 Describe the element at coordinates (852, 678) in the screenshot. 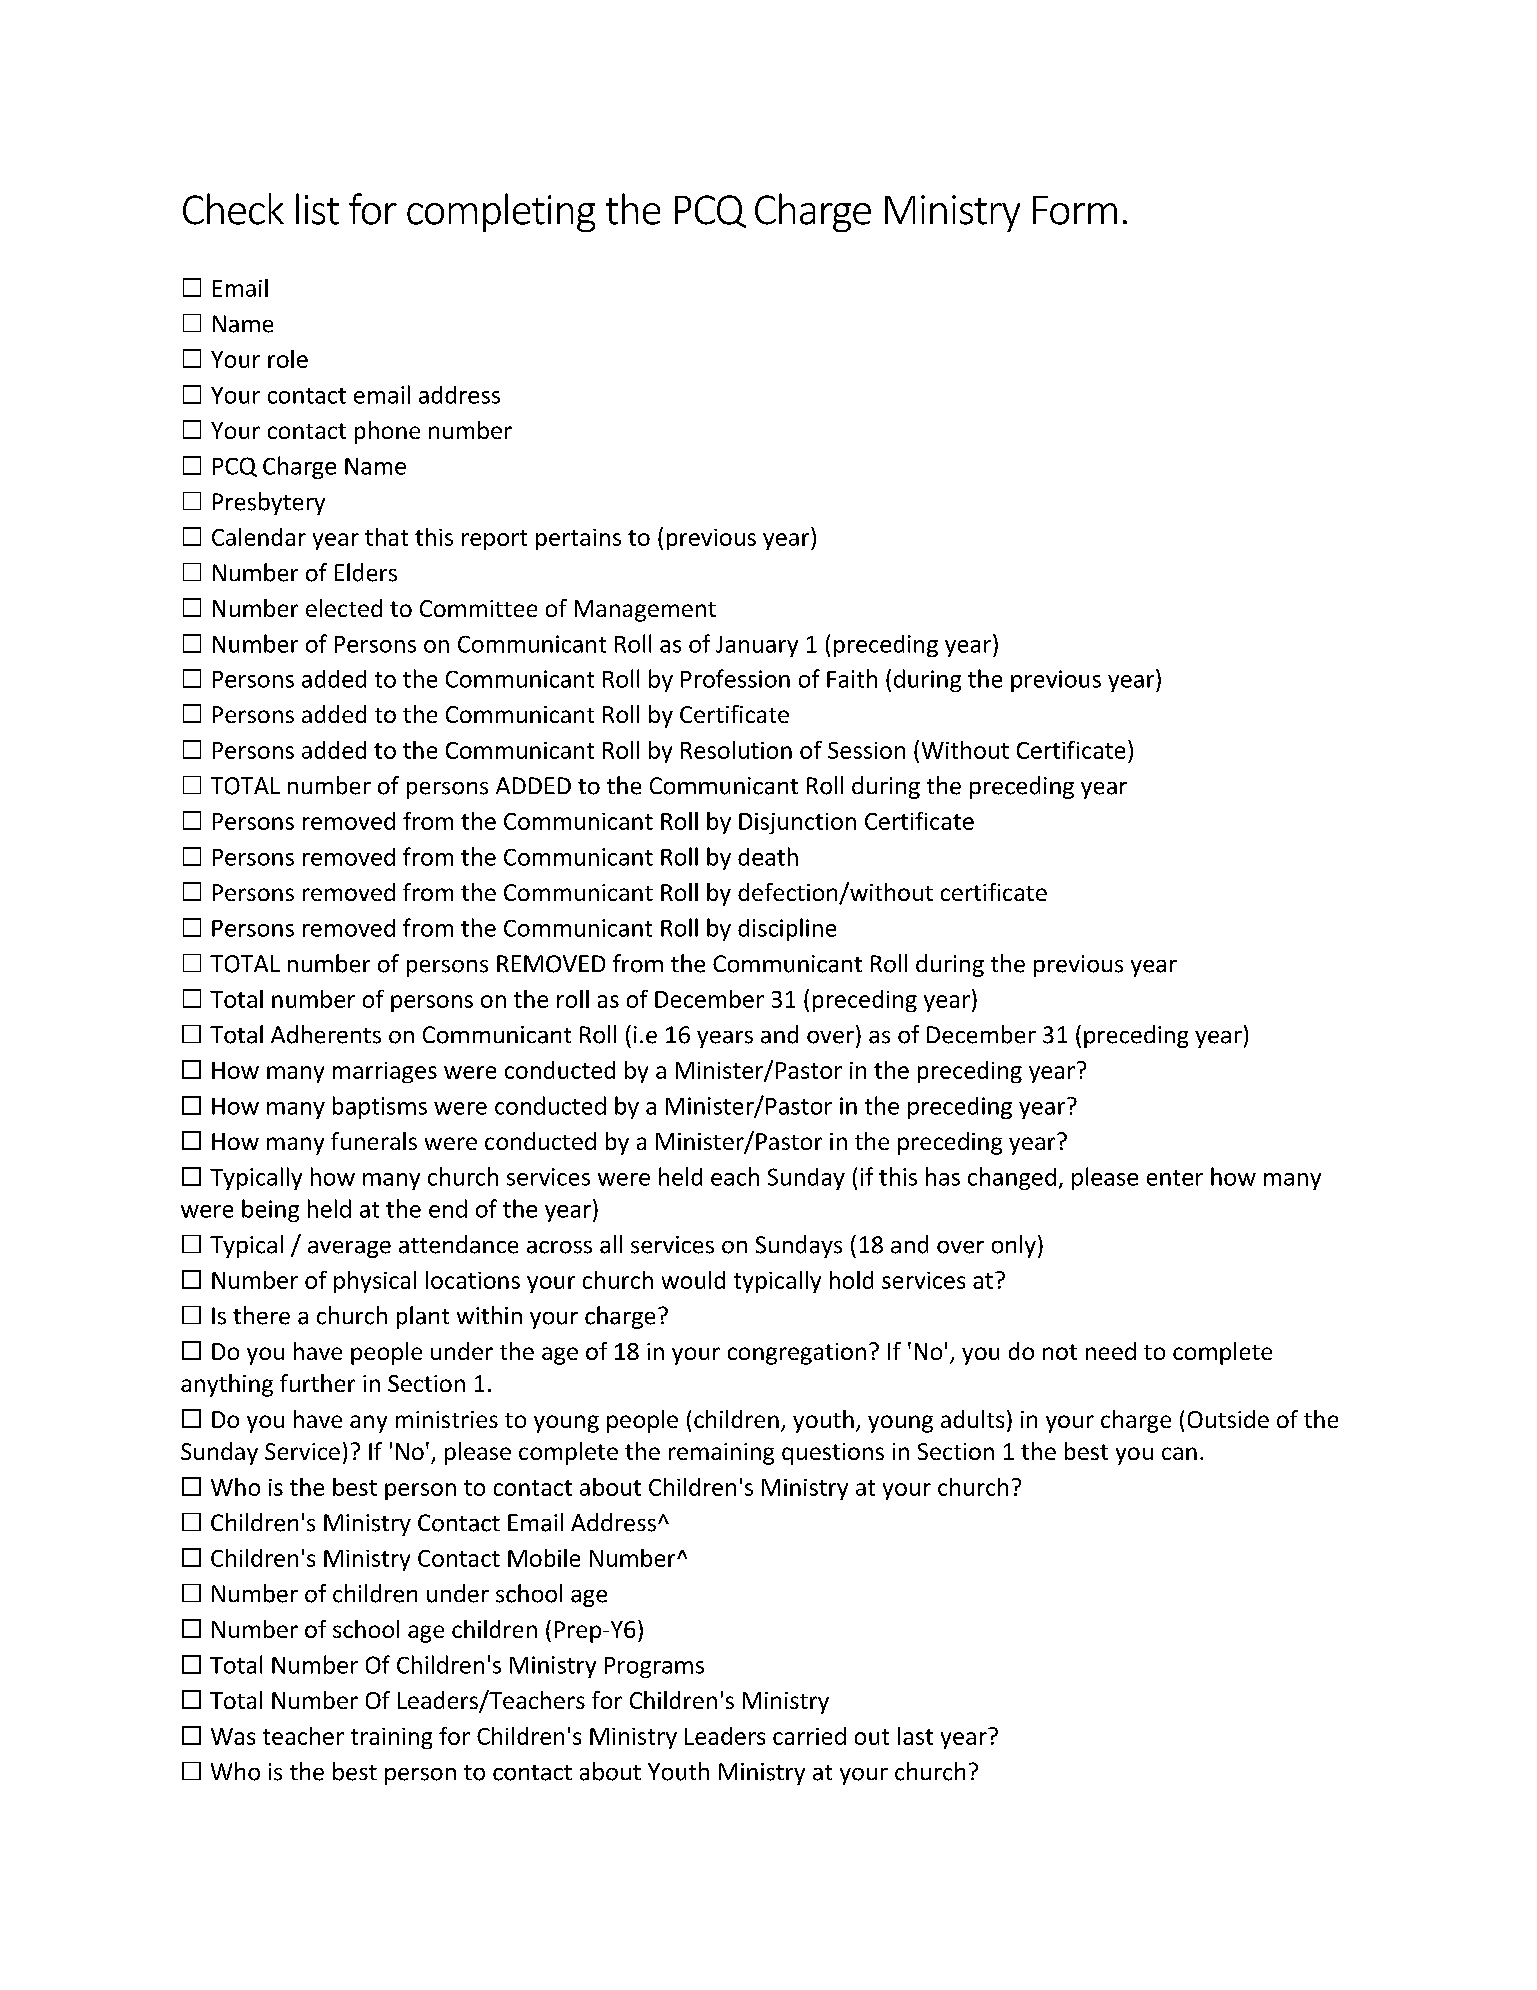

I see `Faith` at that location.
